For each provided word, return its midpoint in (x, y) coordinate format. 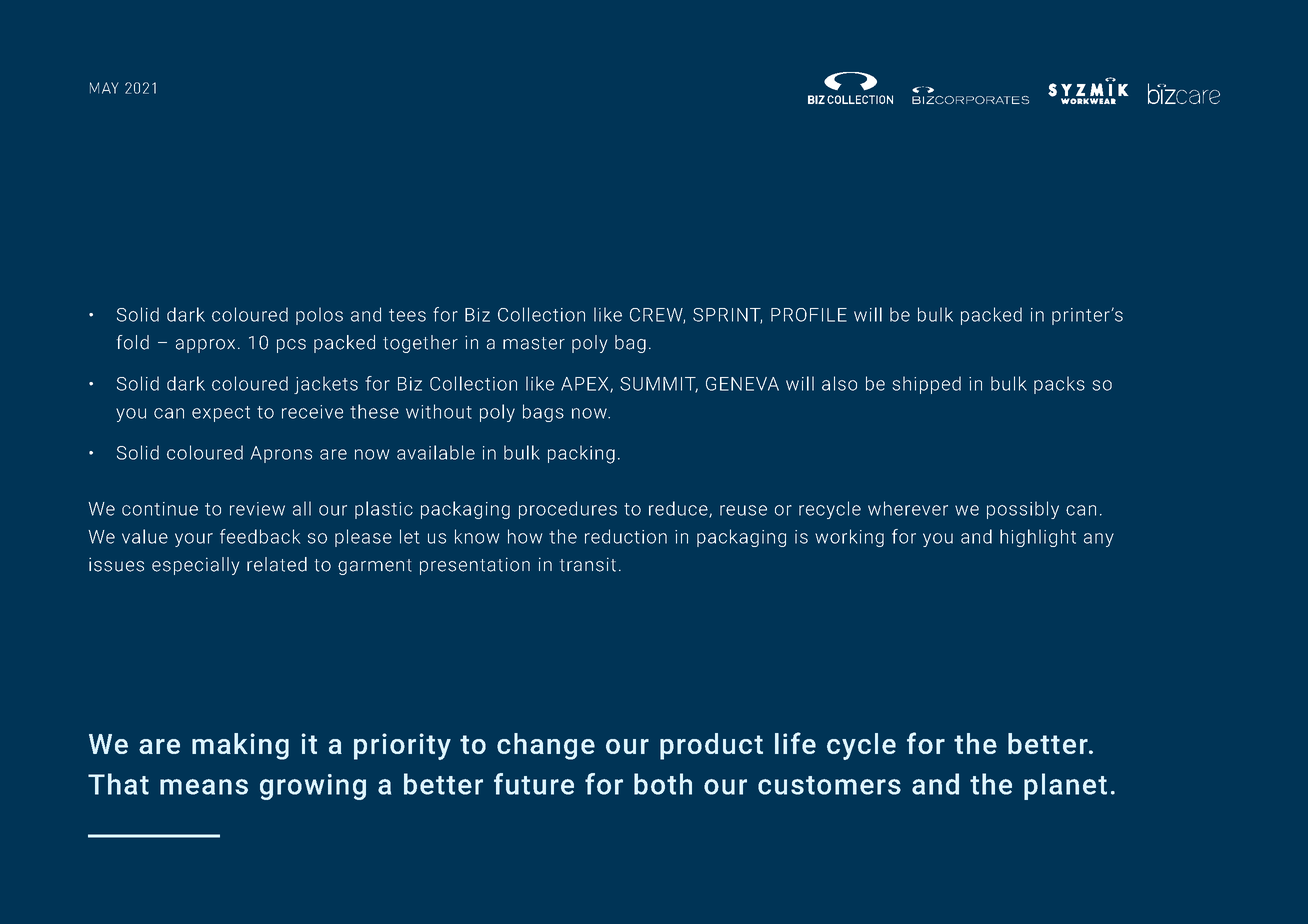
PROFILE (809, 315)
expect (221, 414)
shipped (926, 385)
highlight (1038, 538)
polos (319, 316)
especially (196, 566)
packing (581, 454)
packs (1059, 385)
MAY (104, 88)
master (534, 343)
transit (588, 564)
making (240, 746)
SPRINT (727, 316)
